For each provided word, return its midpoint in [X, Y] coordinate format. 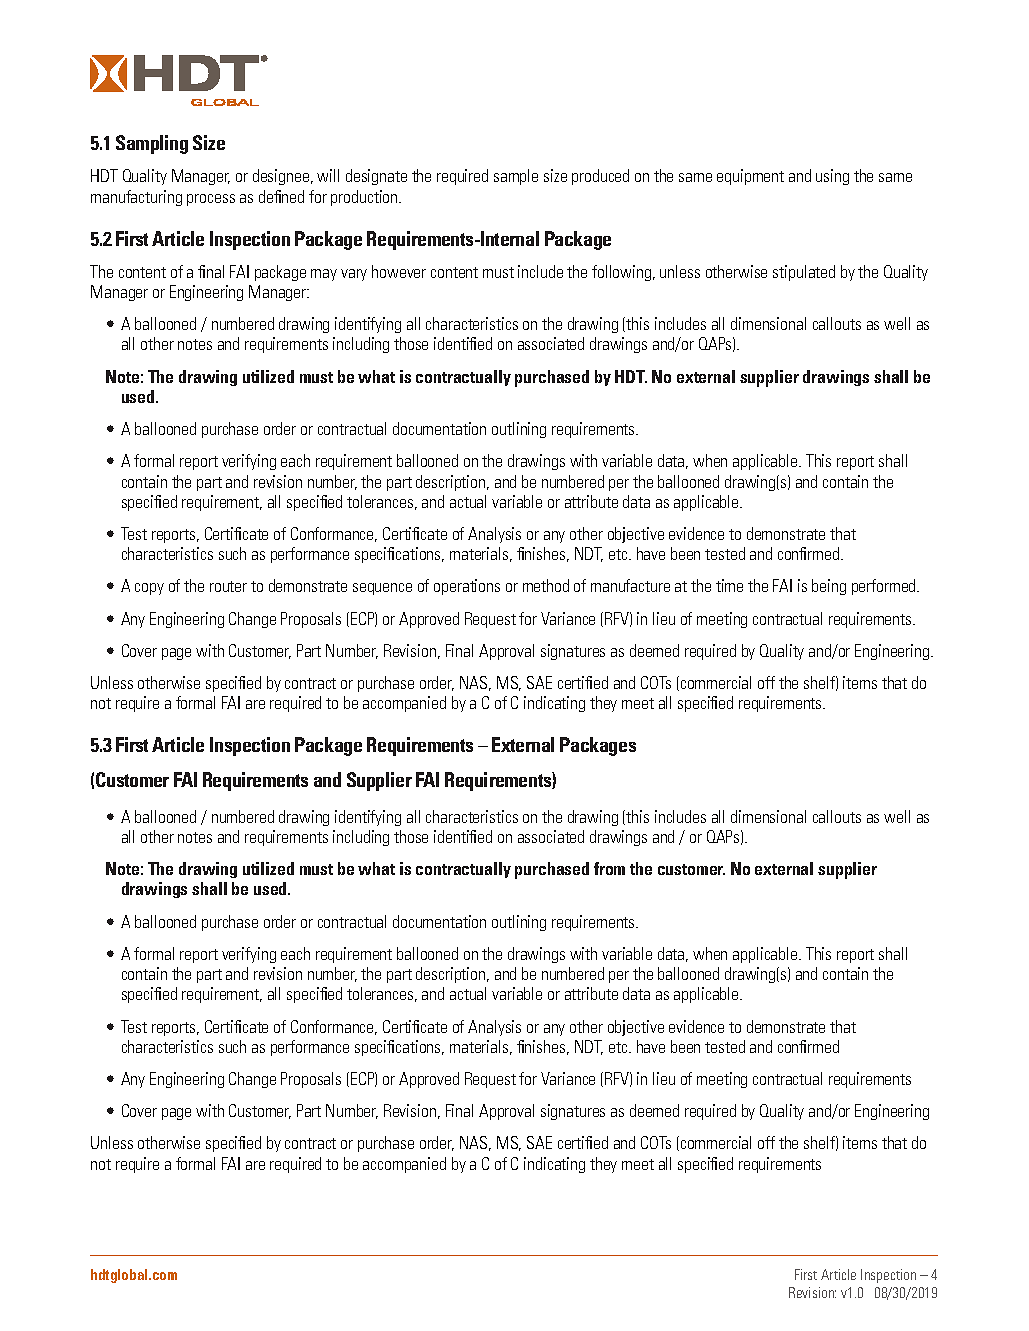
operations [467, 587]
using [832, 177]
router [228, 586]
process [211, 200]
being [829, 587]
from [609, 868]
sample [516, 177]
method [546, 585]
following [623, 273]
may [324, 275]
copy [149, 589]
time [729, 585]
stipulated [804, 273]
